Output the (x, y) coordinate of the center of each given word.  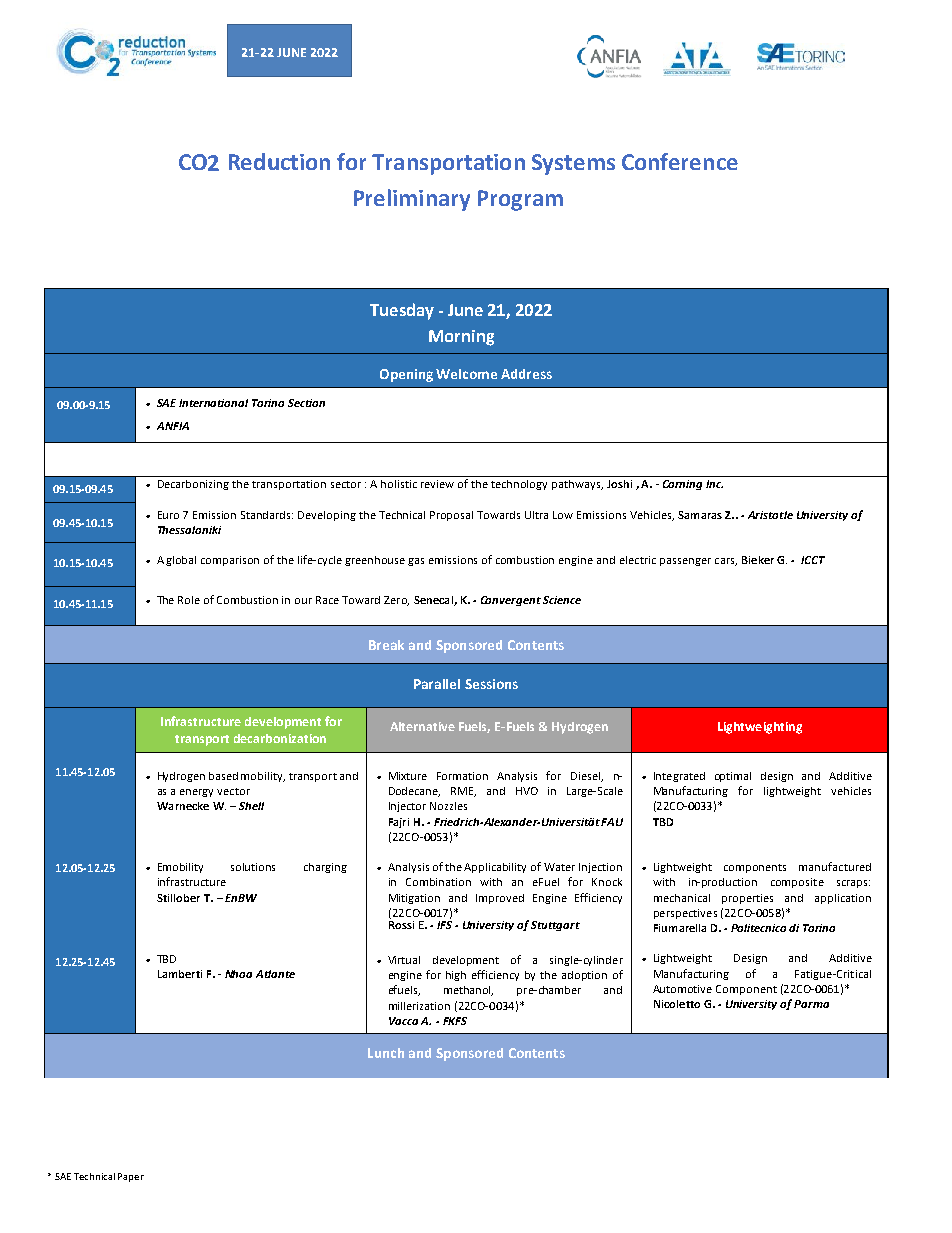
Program (520, 200)
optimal (733, 777)
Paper (131, 1177)
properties (747, 899)
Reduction (279, 161)
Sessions (491, 684)
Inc (714, 484)
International (213, 403)
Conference (680, 161)
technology (519, 485)
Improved (500, 899)
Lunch (386, 1053)
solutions (253, 867)
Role (189, 600)
